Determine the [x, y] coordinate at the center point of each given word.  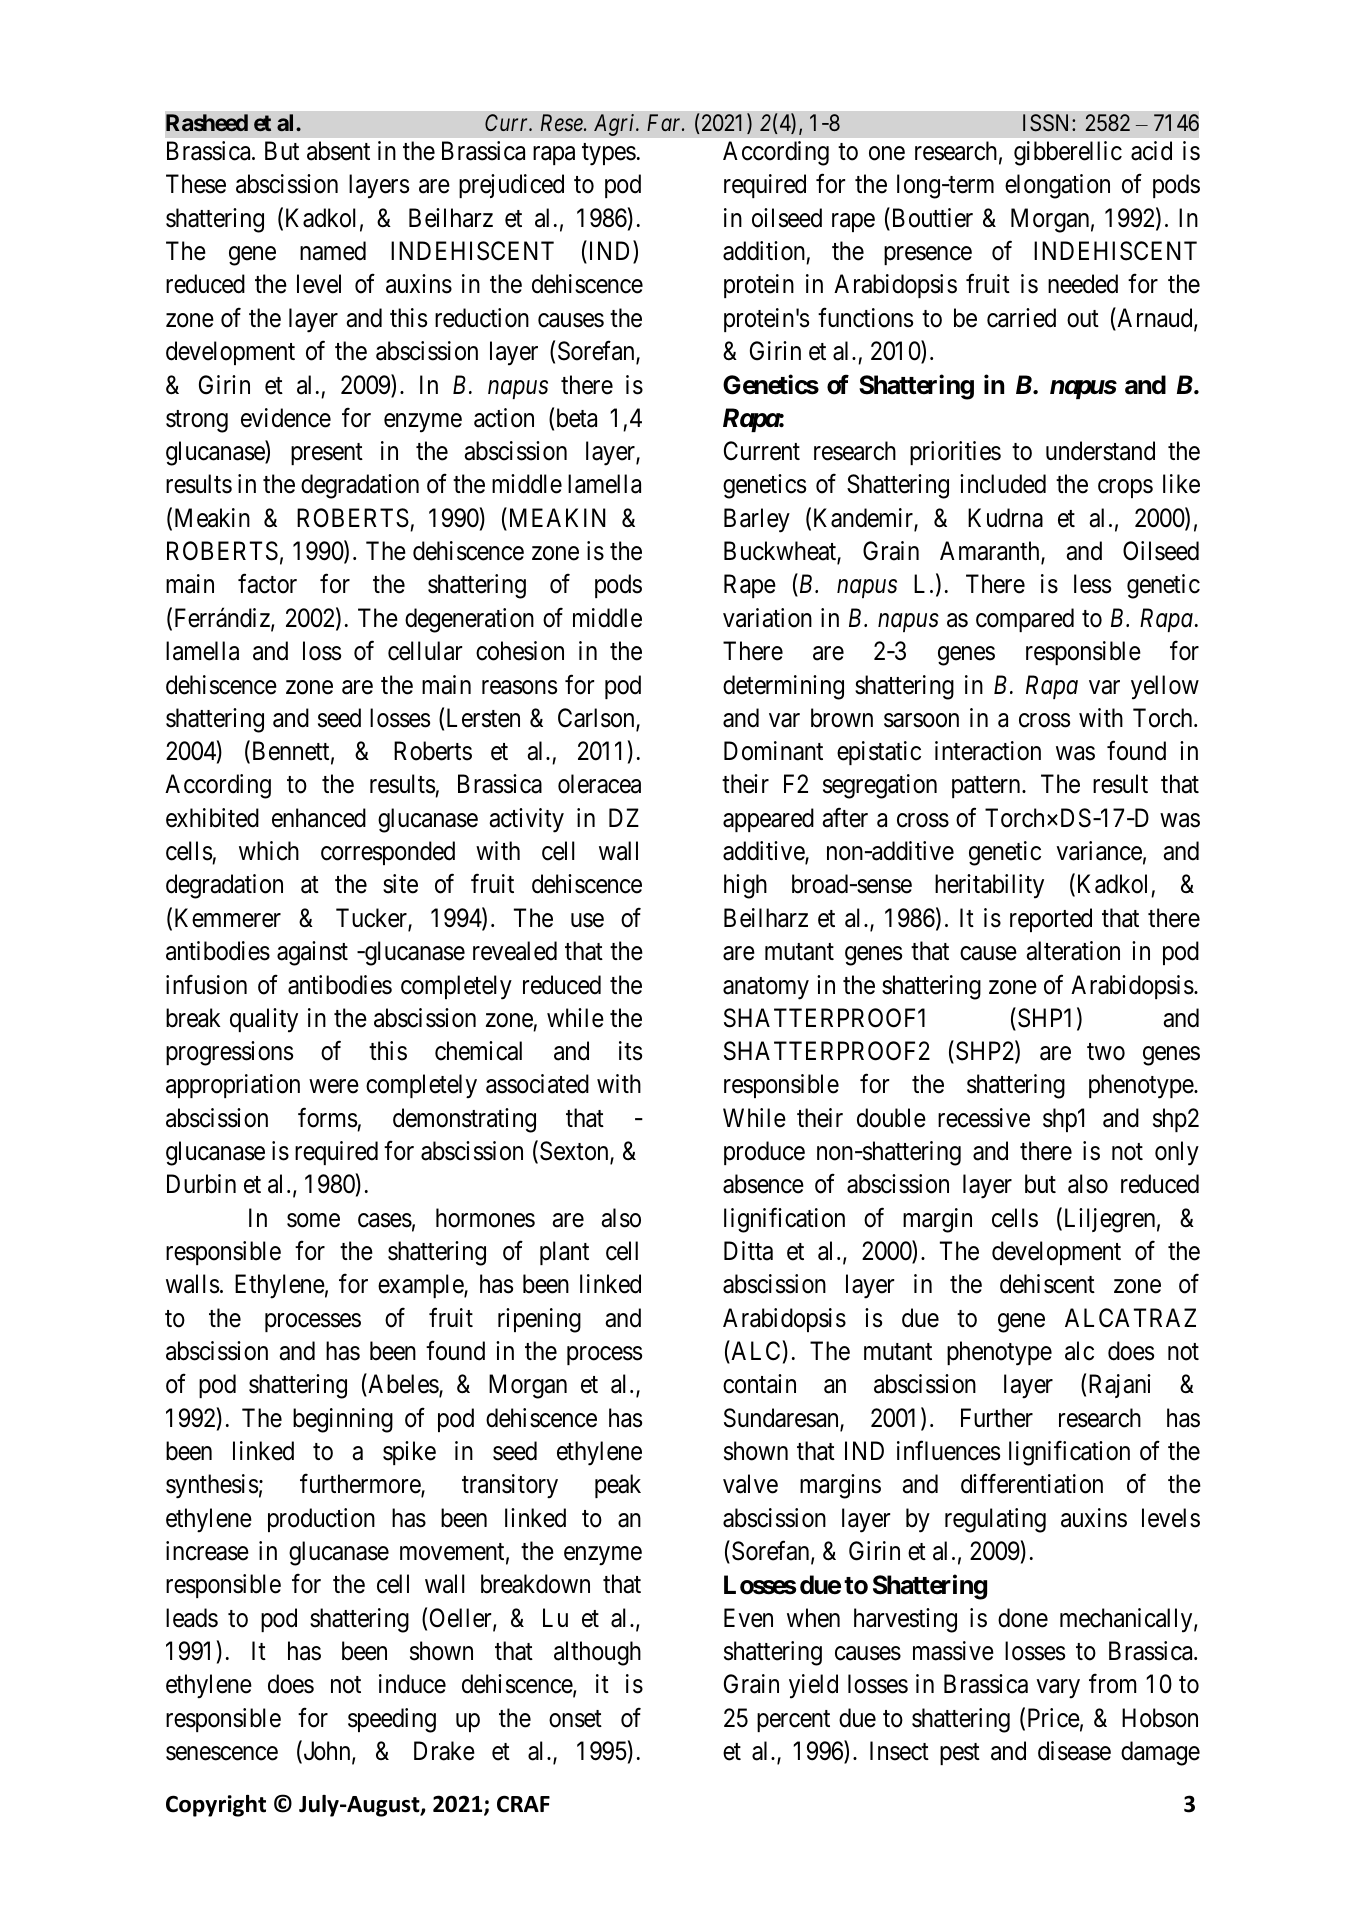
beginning [343, 1420]
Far [665, 123]
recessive [984, 1118]
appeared [768, 820]
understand [1100, 451]
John [327, 1752]
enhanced [319, 818]
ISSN [1048, 123]
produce [764, 1153]
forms [327, 1117]
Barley [757, 520]
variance [1099, 851]
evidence [286, 418]
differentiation [1032, 1484]
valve [750, 1484]
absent [338, 151]
